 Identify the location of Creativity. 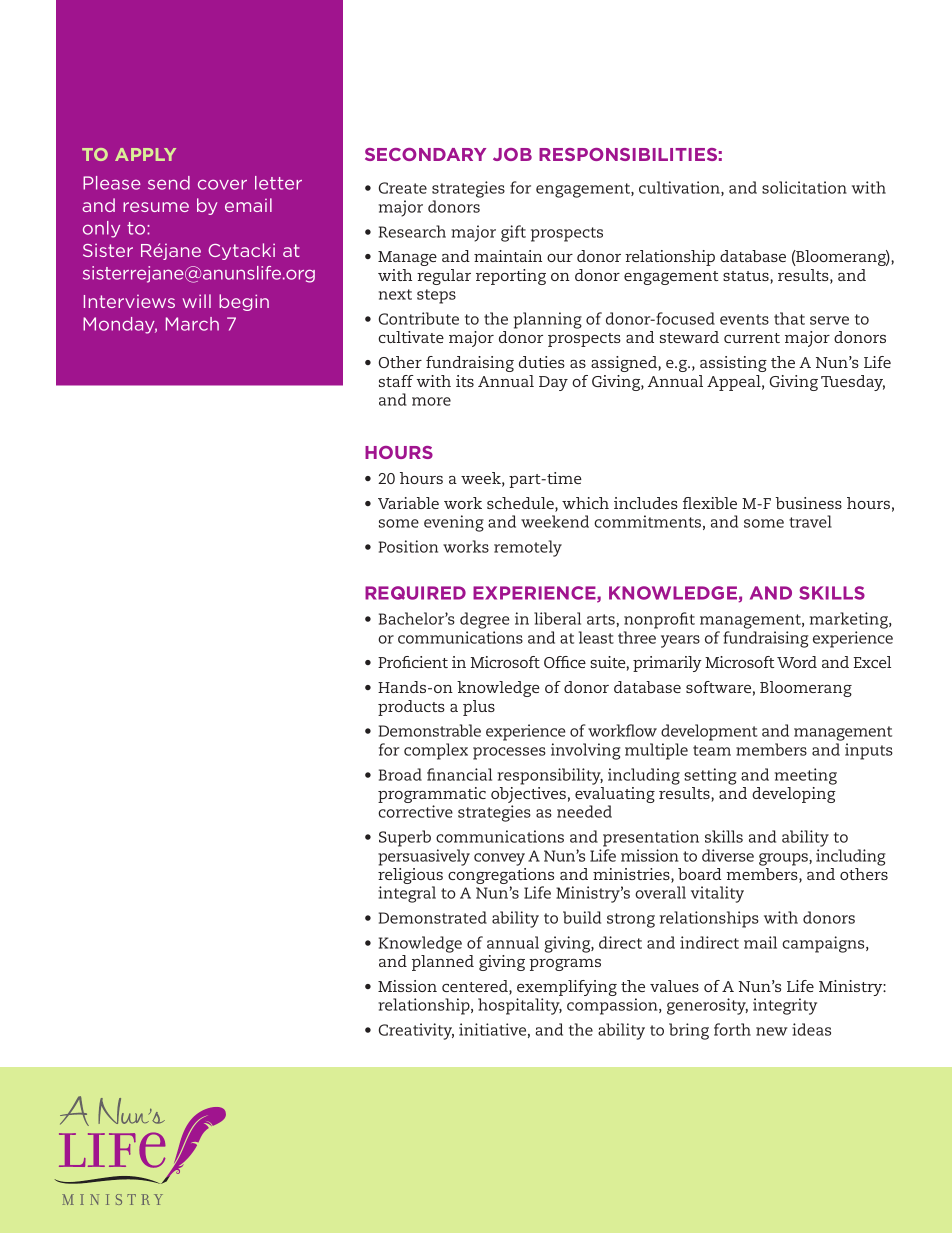
(416, 1031).
